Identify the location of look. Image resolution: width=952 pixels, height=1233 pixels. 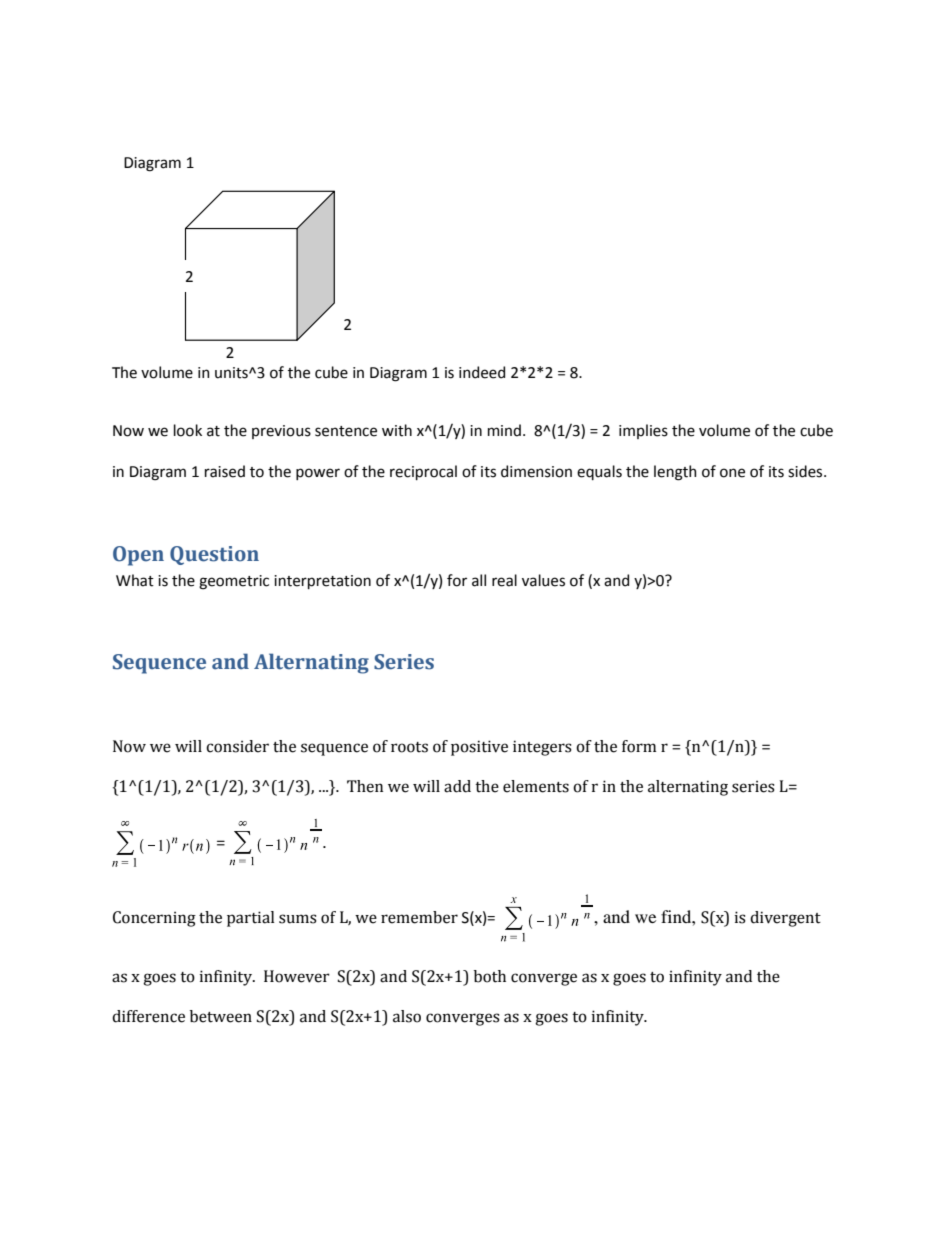
(188, 430).
